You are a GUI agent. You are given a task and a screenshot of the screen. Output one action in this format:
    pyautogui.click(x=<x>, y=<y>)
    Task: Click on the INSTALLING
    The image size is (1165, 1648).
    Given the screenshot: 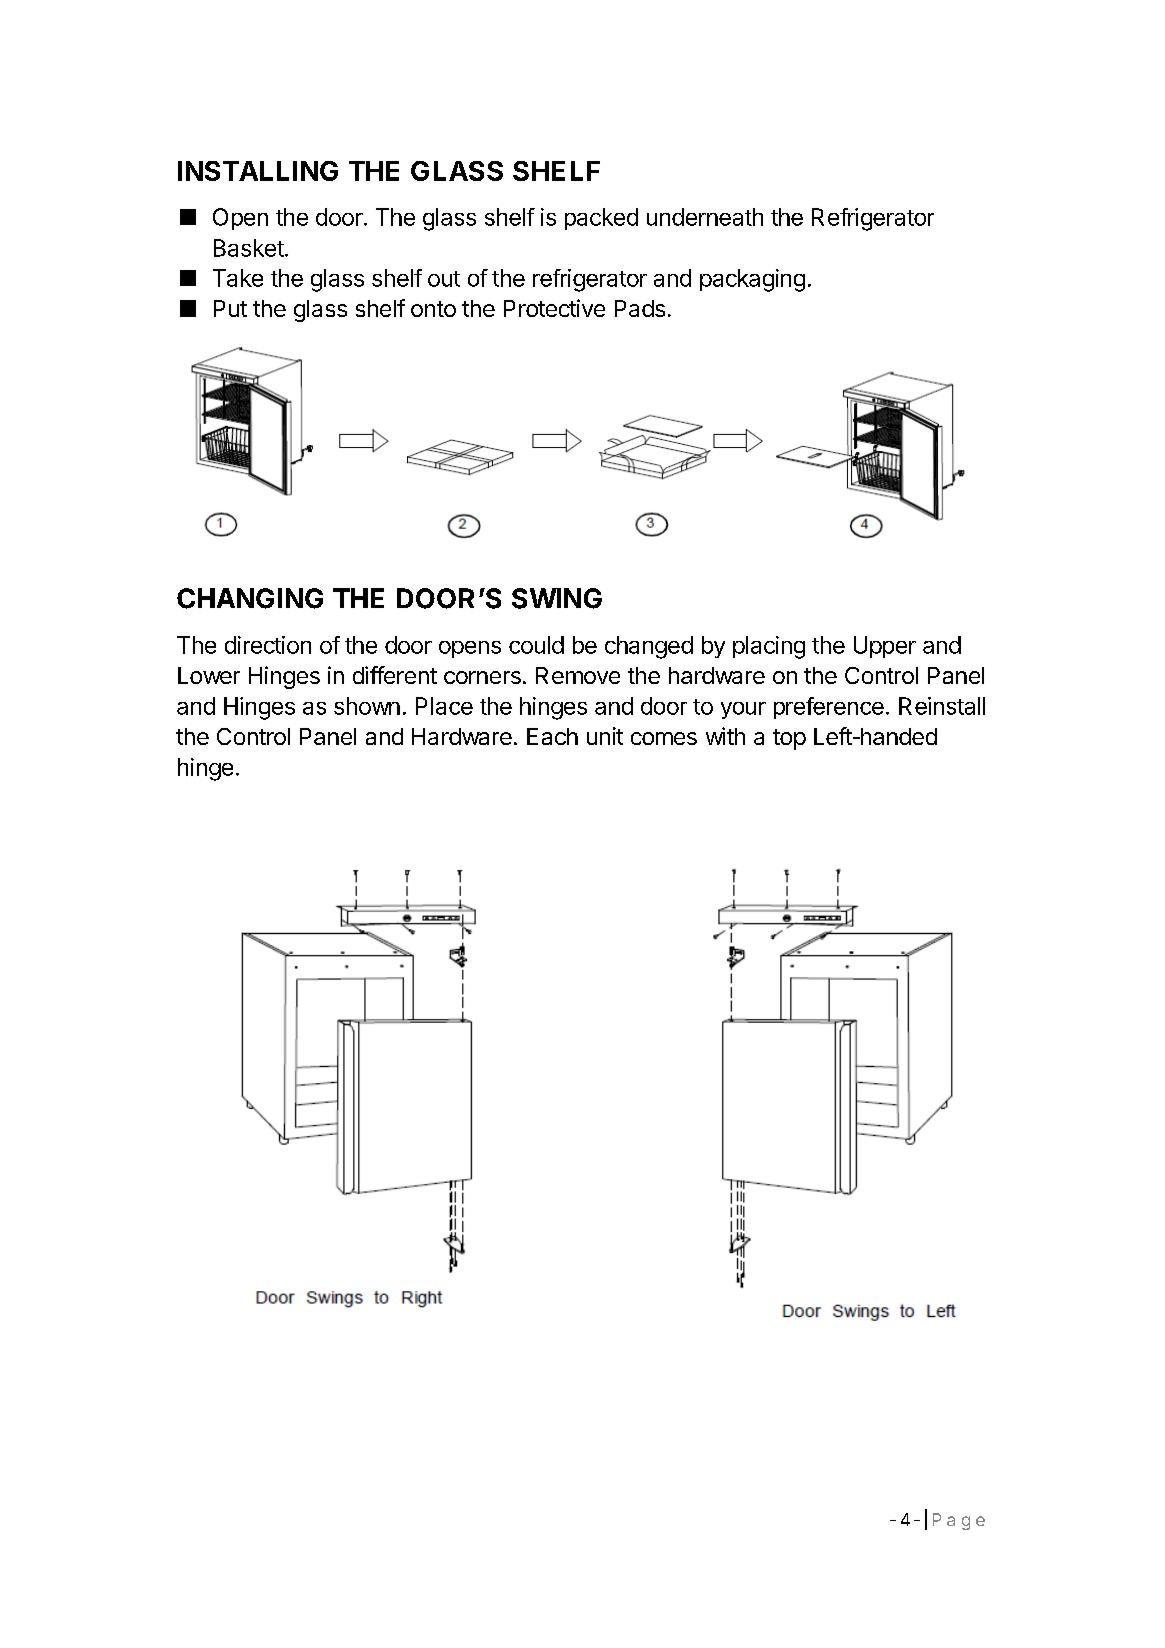 What is the action you would take?
    pyautogui.click(x=258, y=171)
